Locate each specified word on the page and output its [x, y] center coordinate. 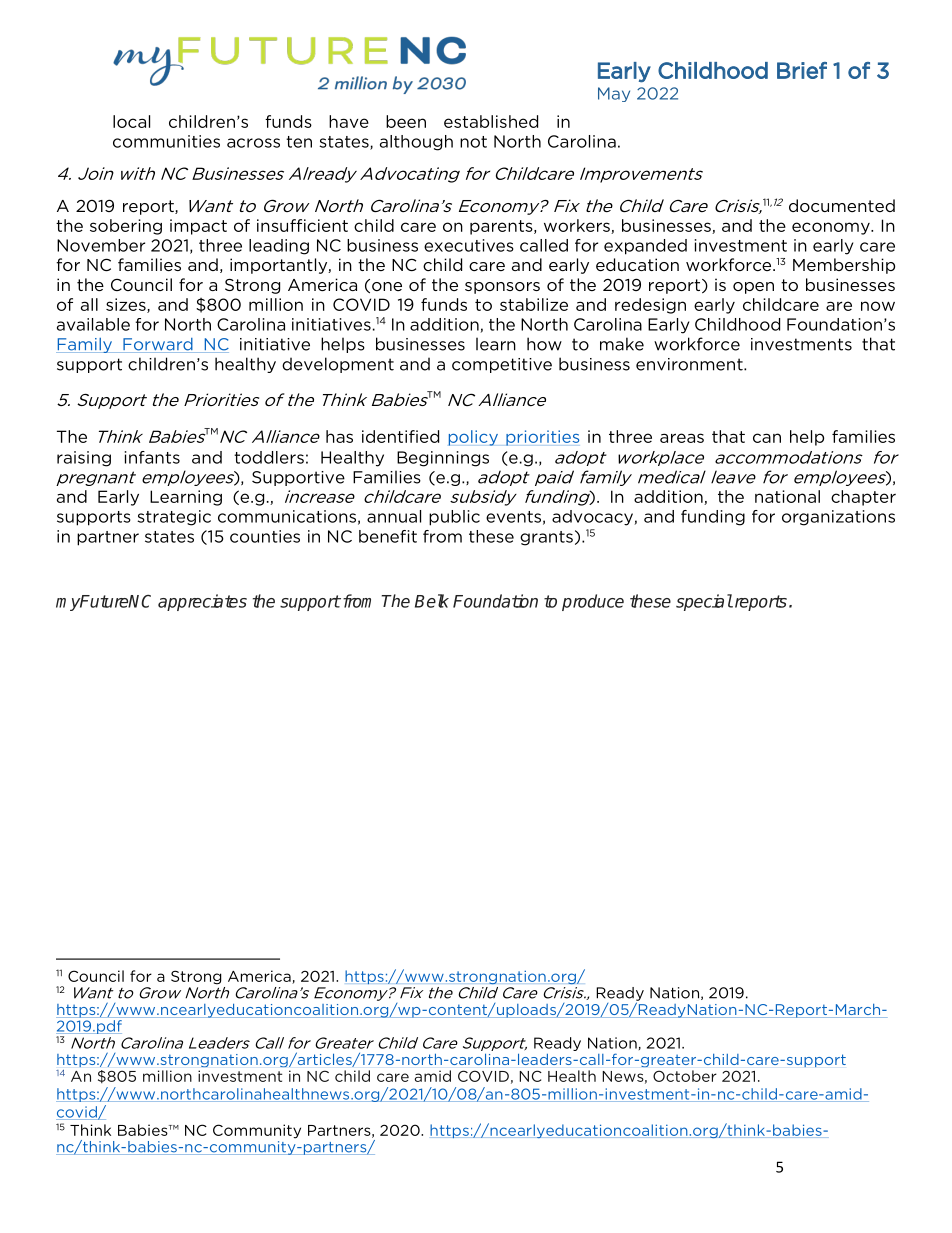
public [454, 518]
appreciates [202, 602]
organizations [838, 518]
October [685, 1076]
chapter [863, 498]
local [131, 121]
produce [593, 602]
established [491, 121]
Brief [802, 70]
